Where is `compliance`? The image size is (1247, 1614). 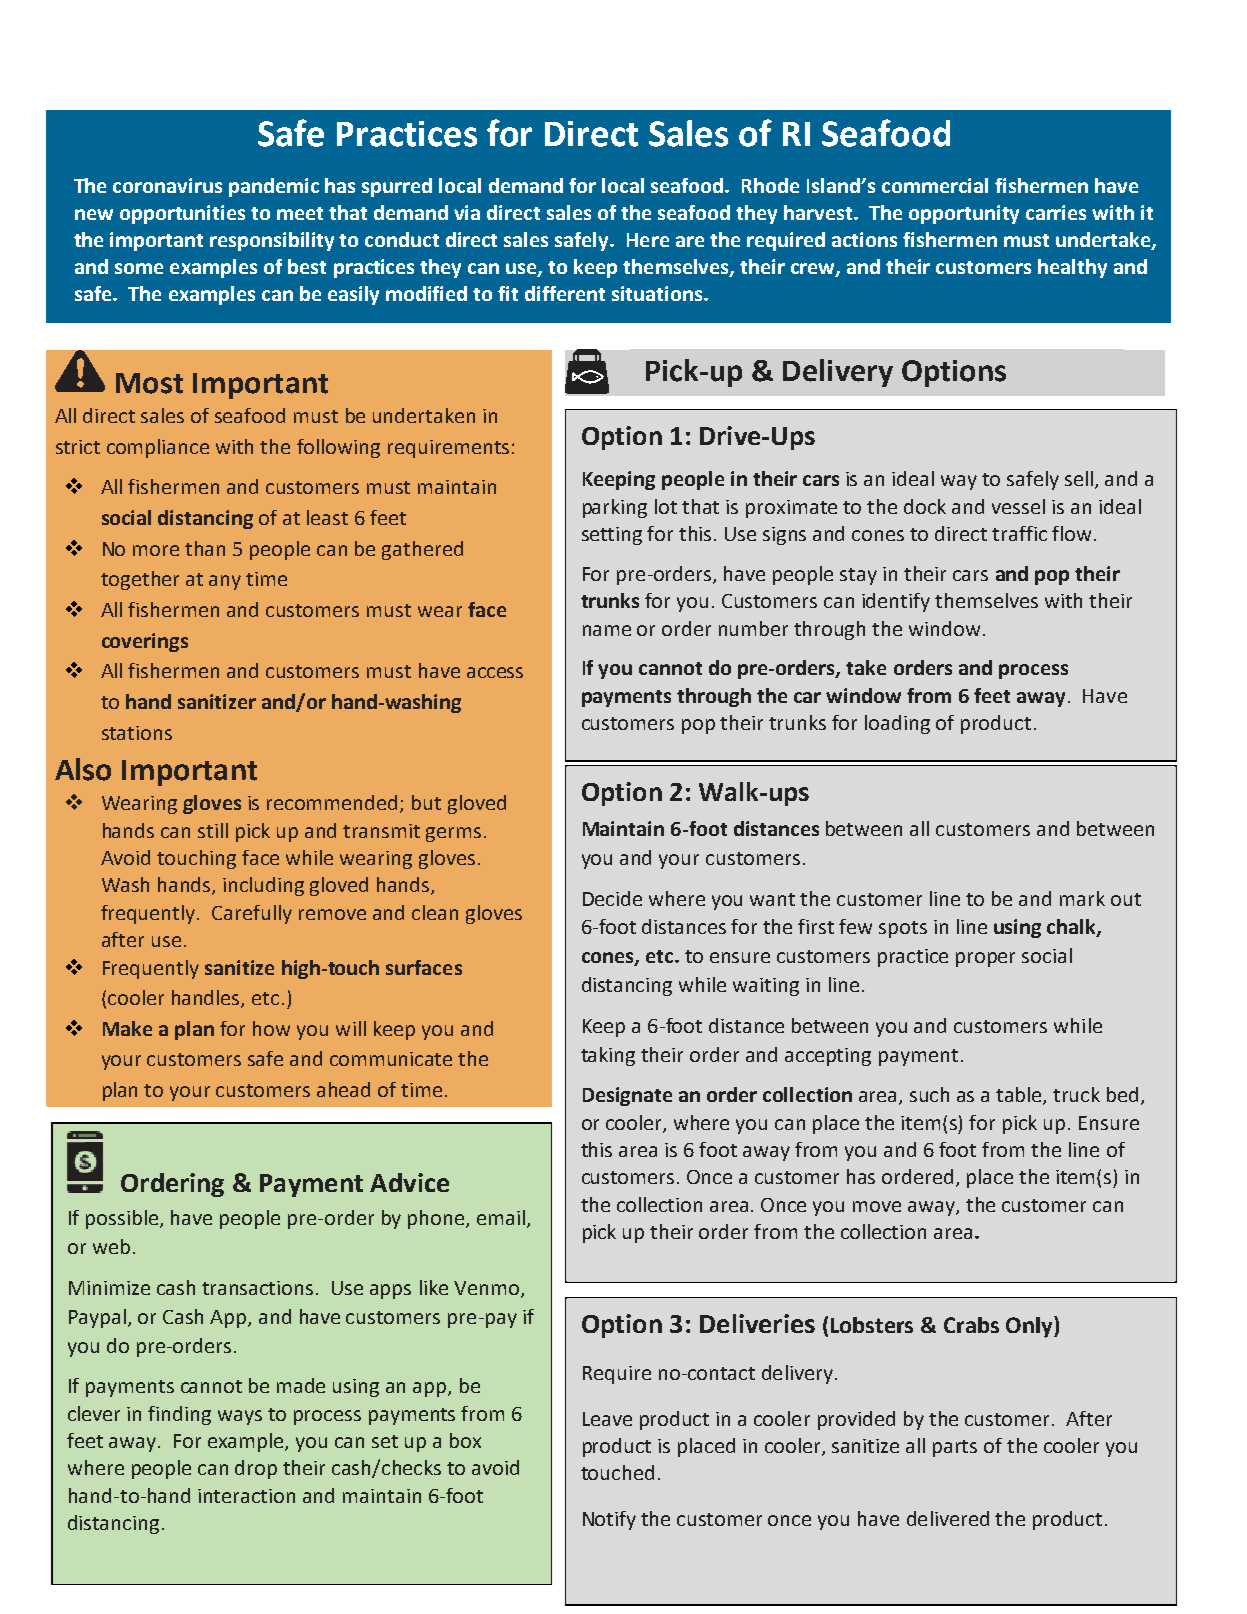 compliance is located at coordinates (158, 448).
